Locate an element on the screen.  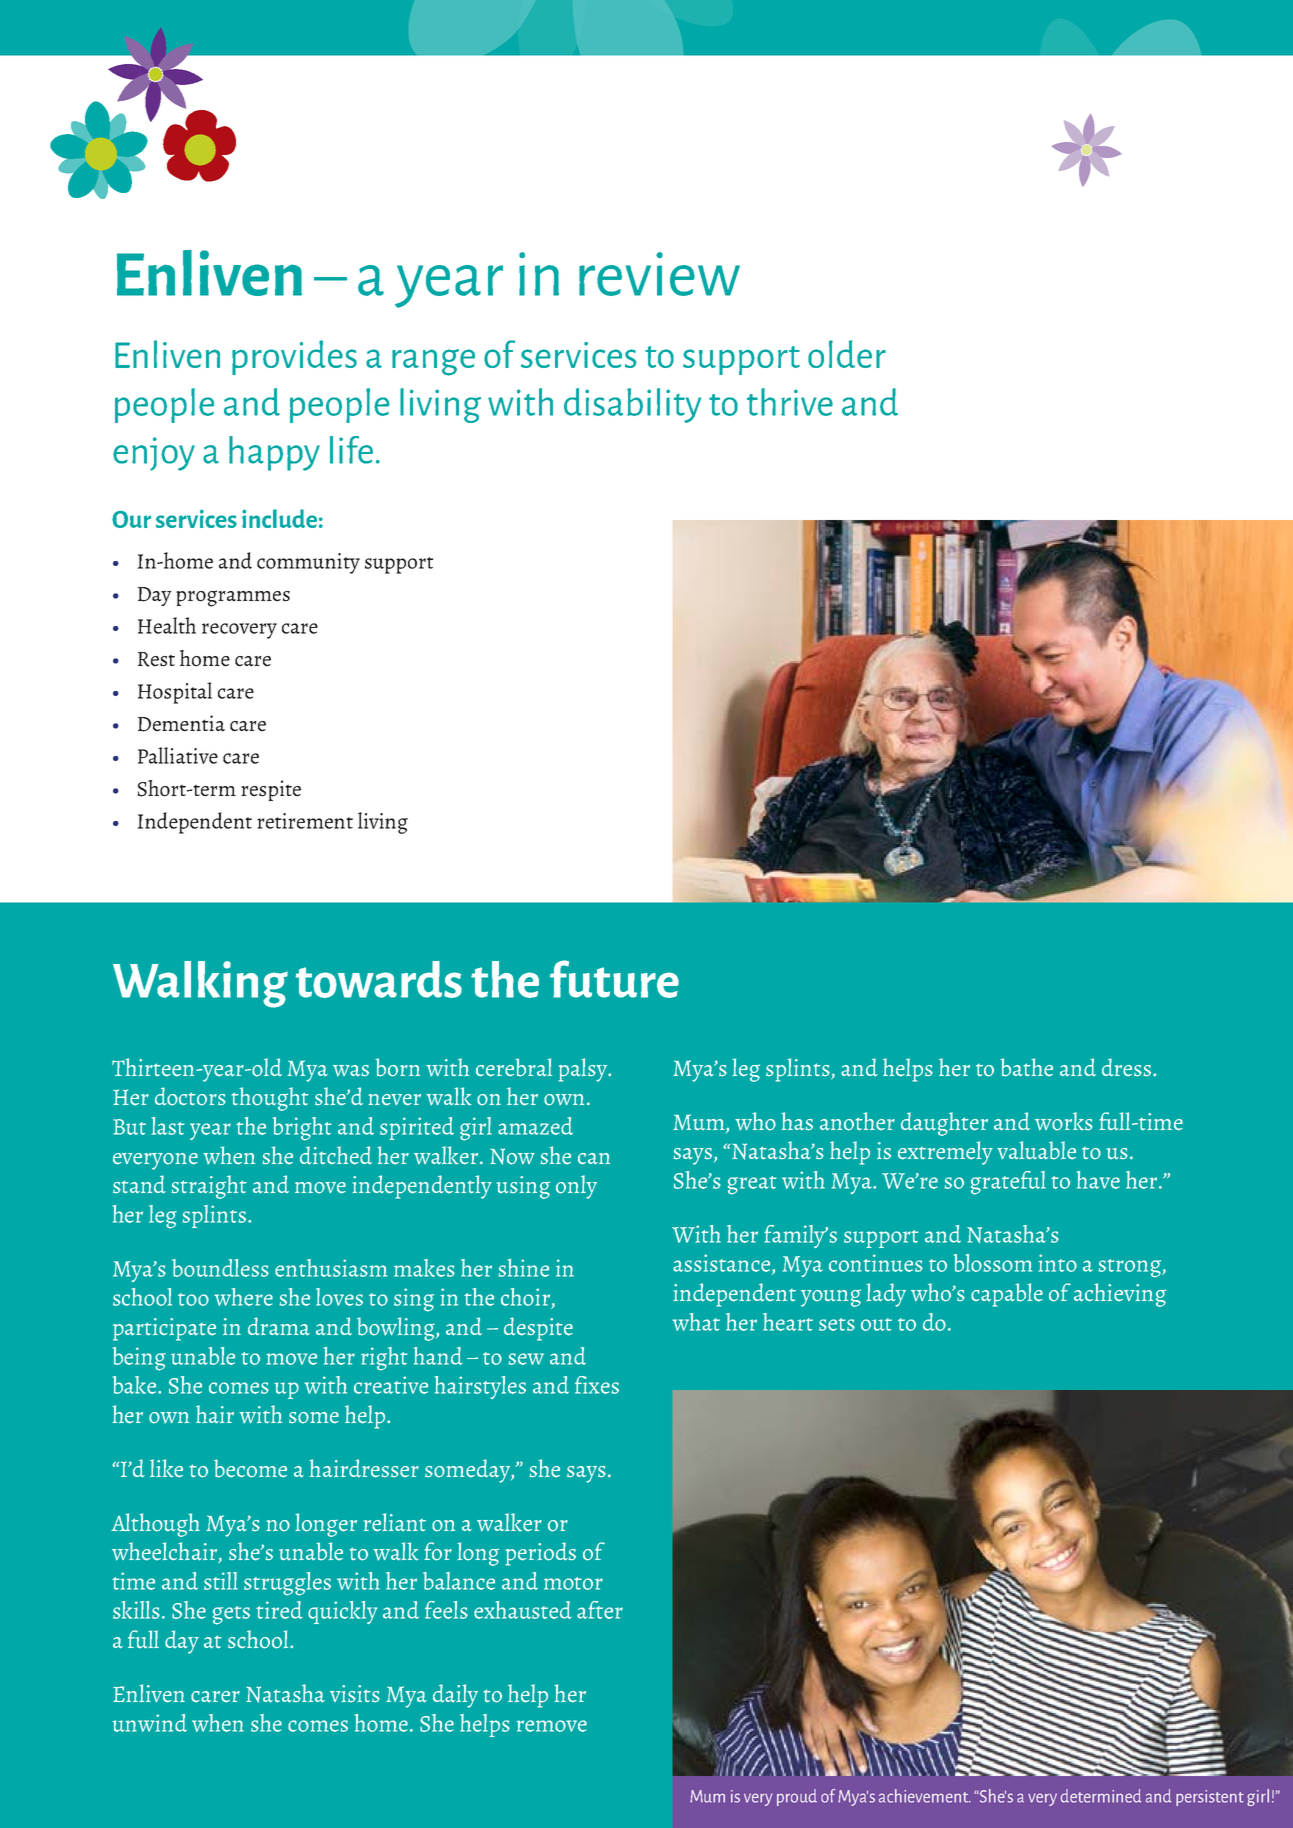
provides is located at coordinates (294, 357).
